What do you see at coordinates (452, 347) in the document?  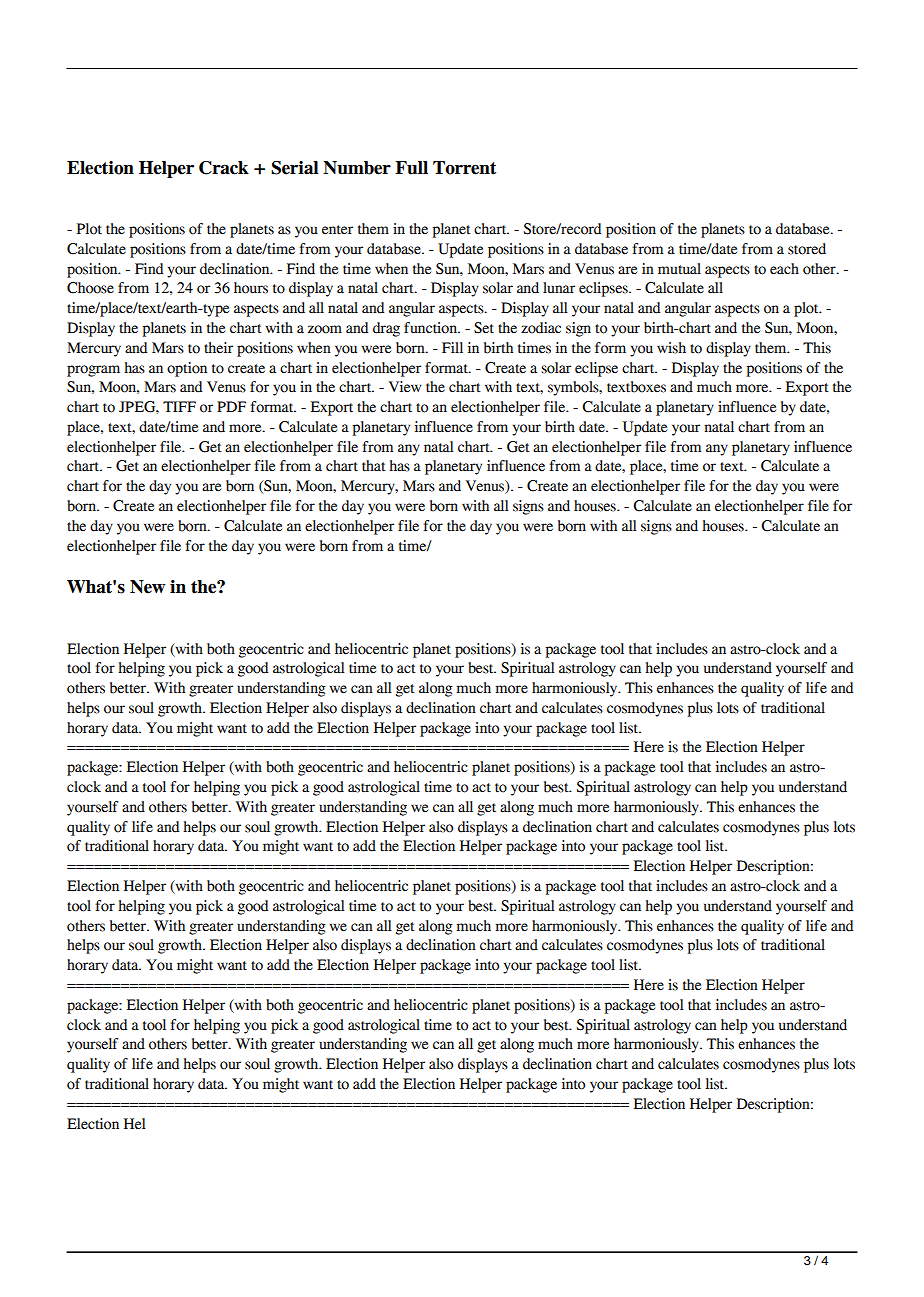 I see `Fill` at bounding box center [452, 347].
